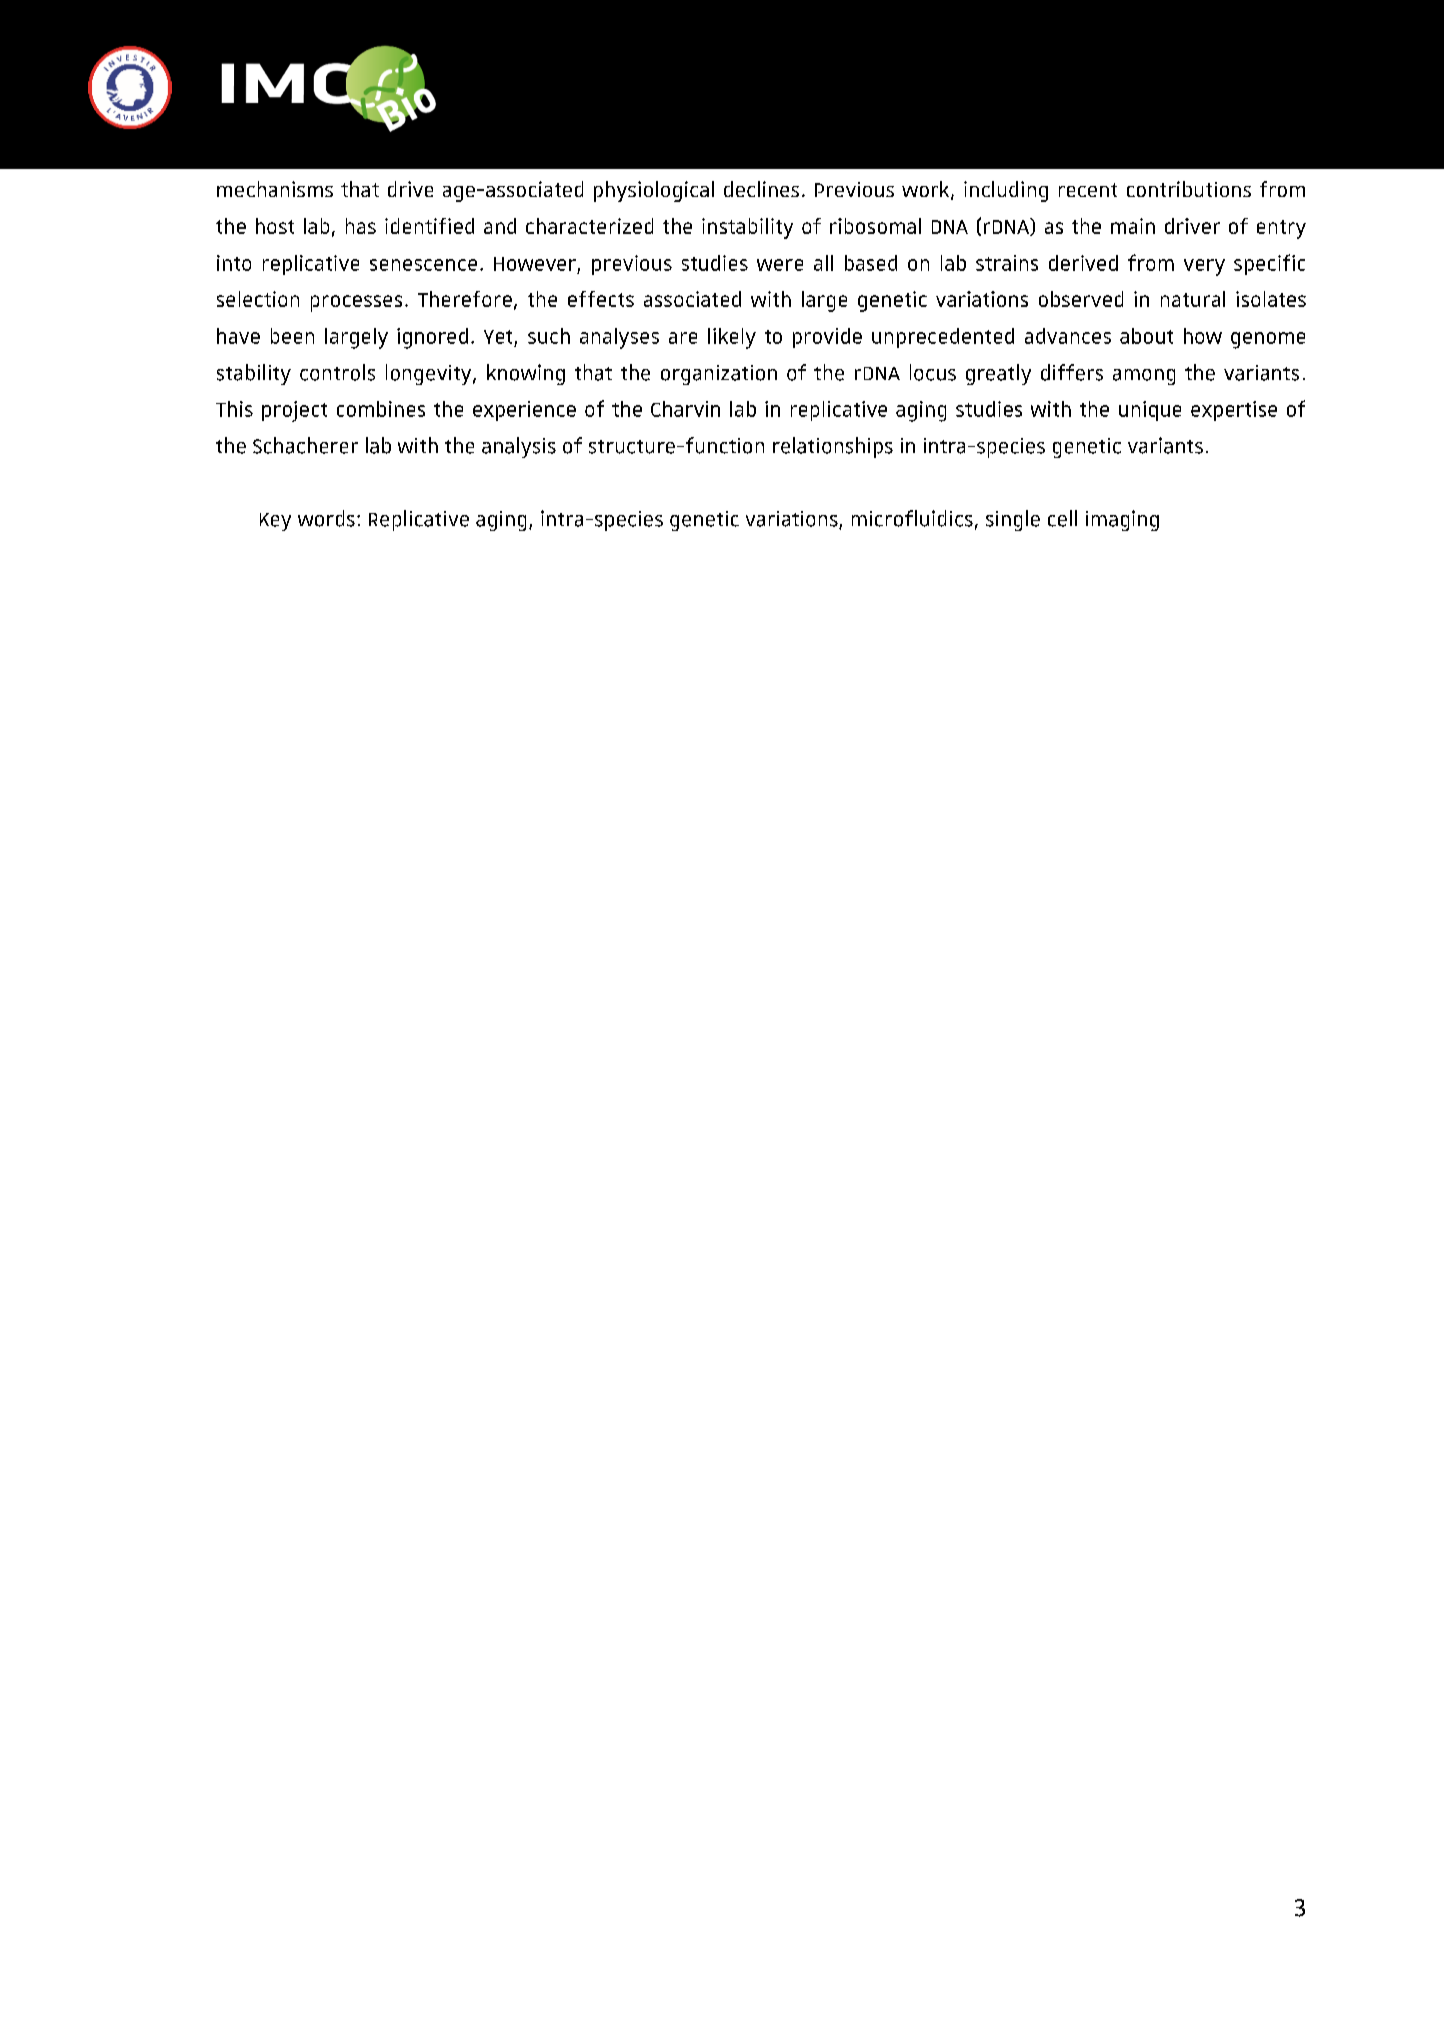 This screenshot has width=1444, height=2042. Describe the element at coordinates (761, 189) in the screenshot. I see `declines` at that location.
